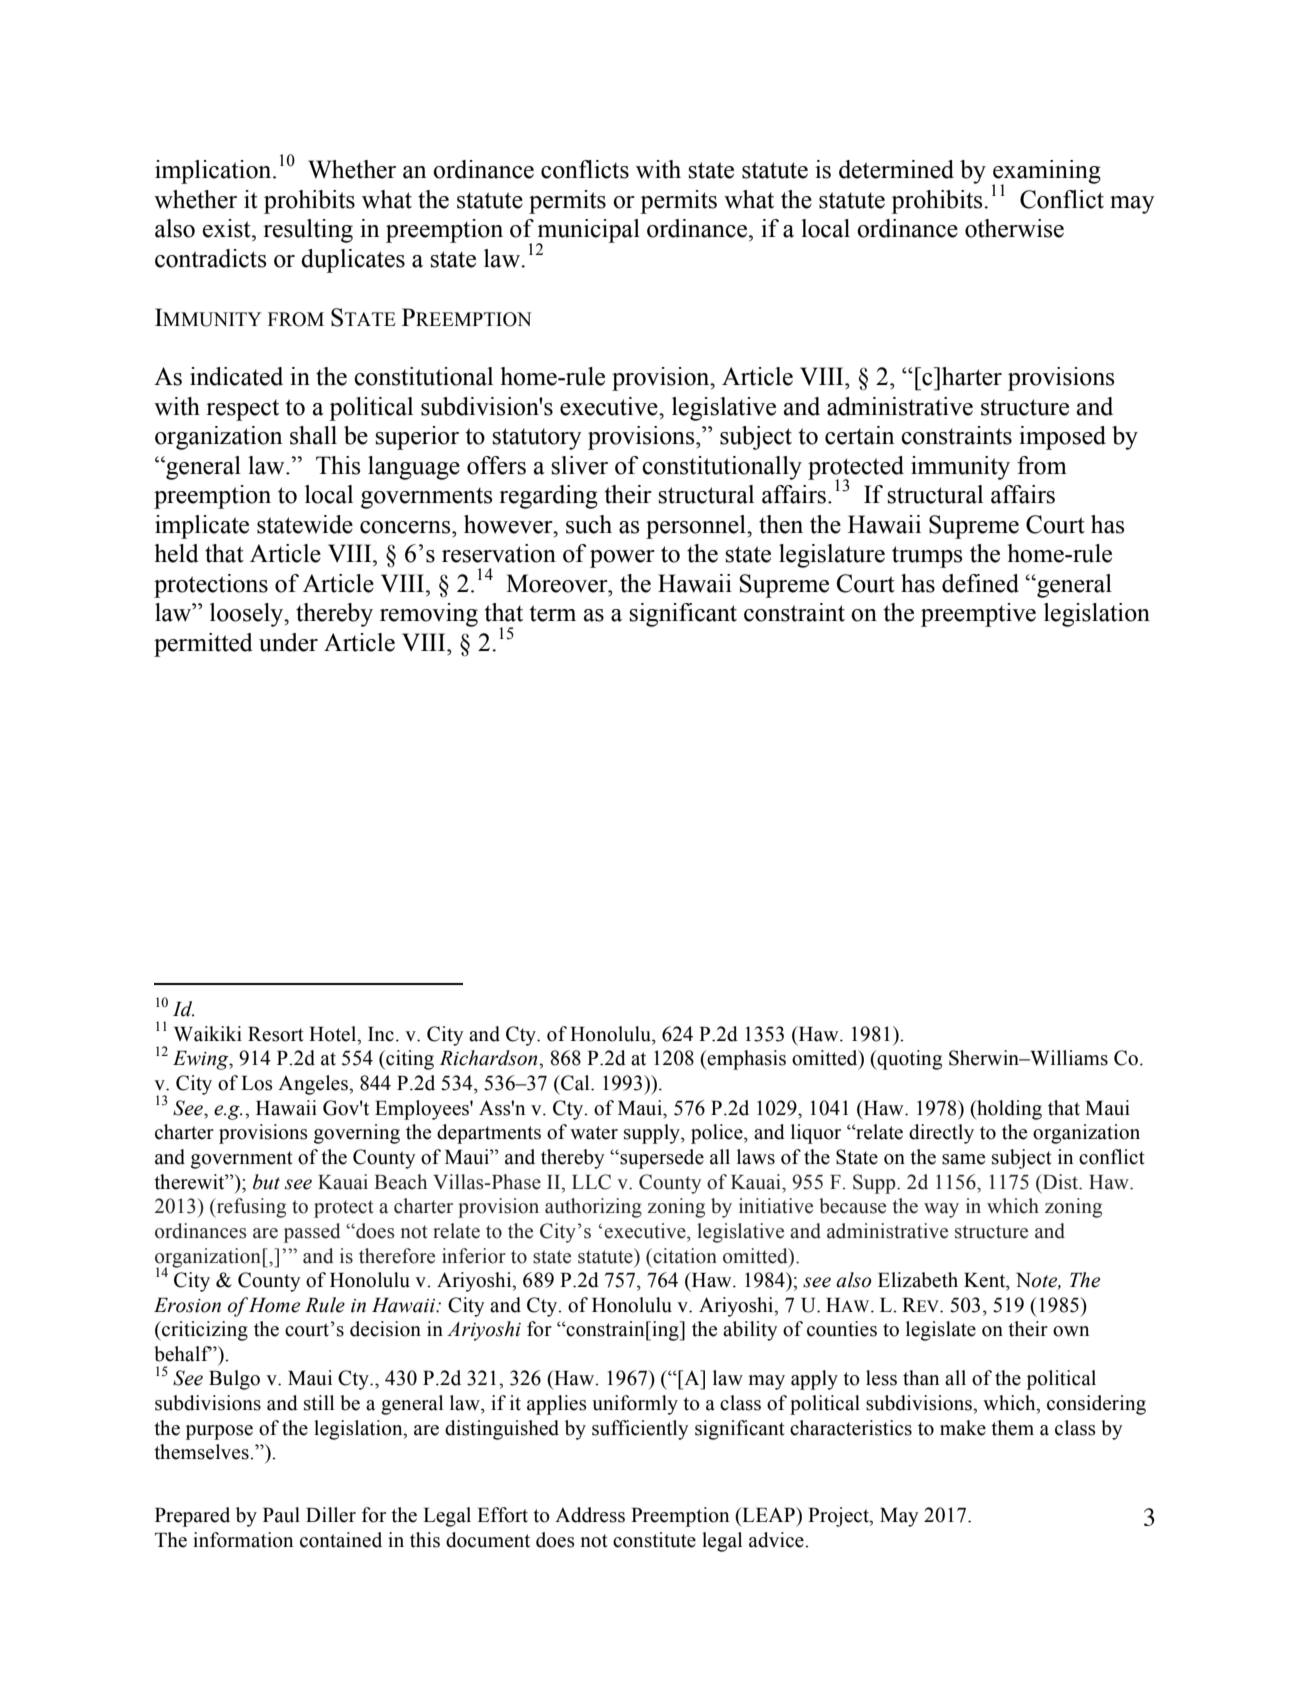 The width and height of the screenshot is (1310, 1695). What do you see at coordinates (202, 527) in the screenshot?
I see `implicate` at bounding box center [202, 527].
